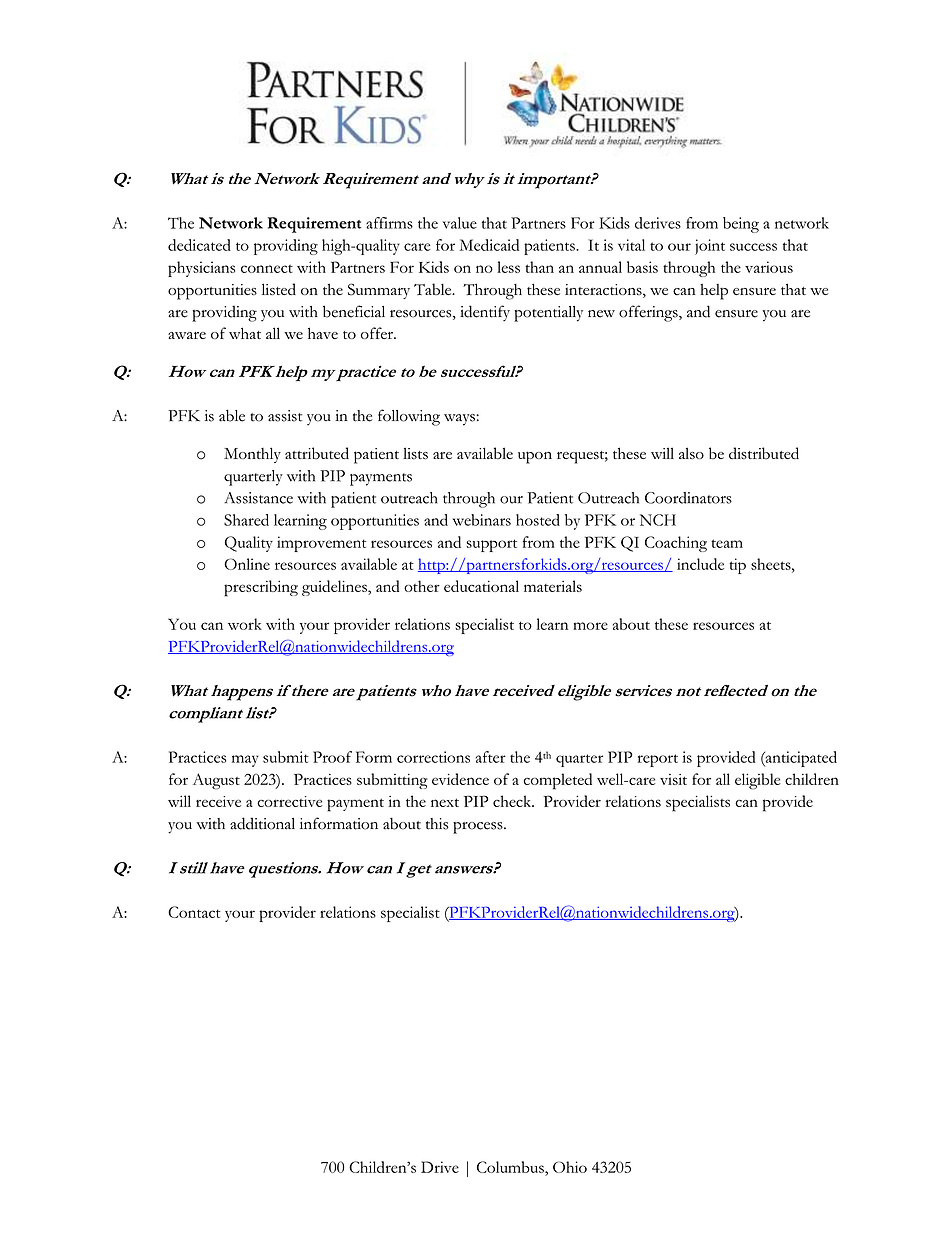 This page has height=1233, width=952. What do you see at coordinates (247, 564) in the page?
I see `Online` at bounding box center [247, 564].
